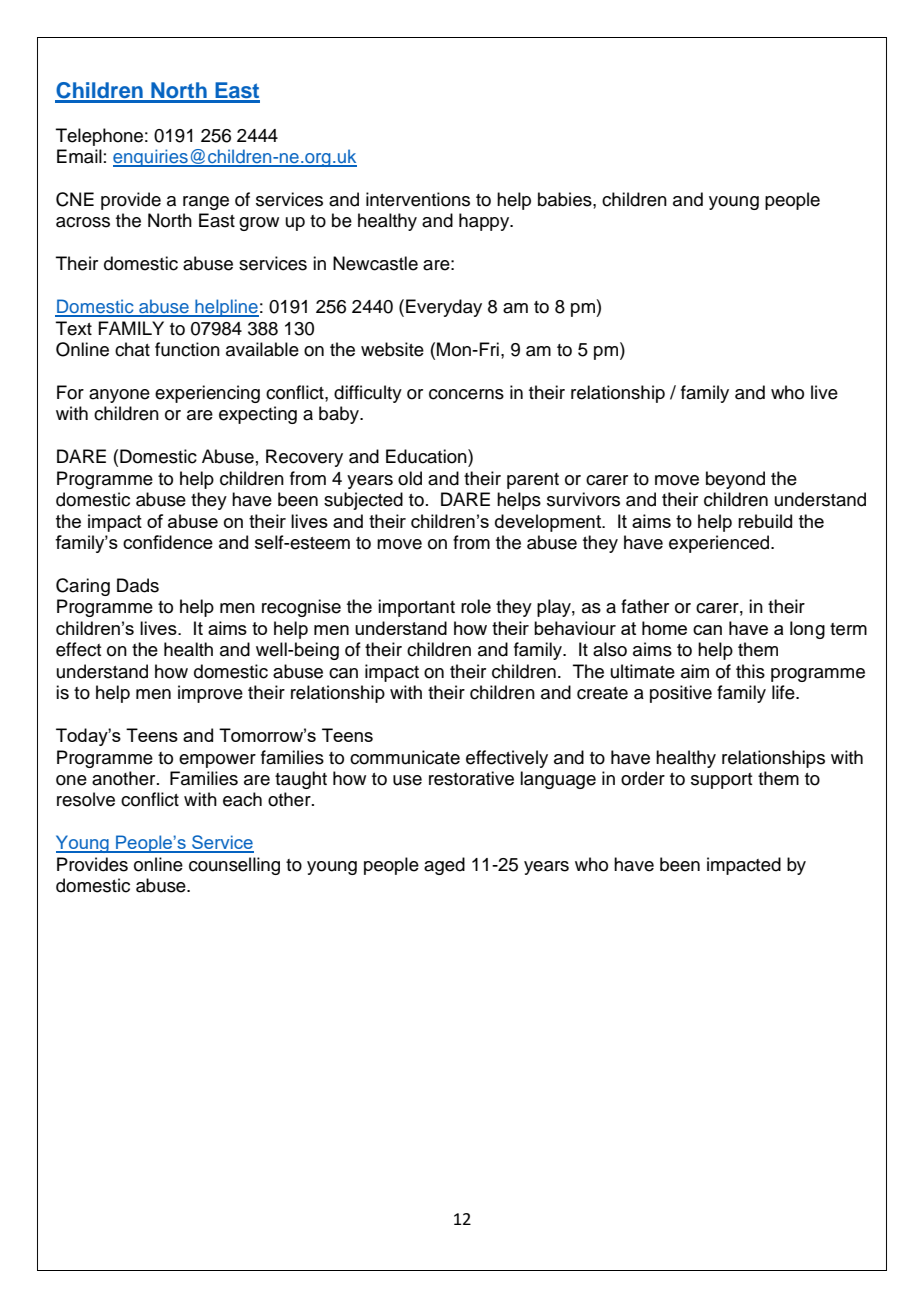  What do you see at coordinates (168, 542) in the document?
I see `confidence` at bounding box center [168, 542].
